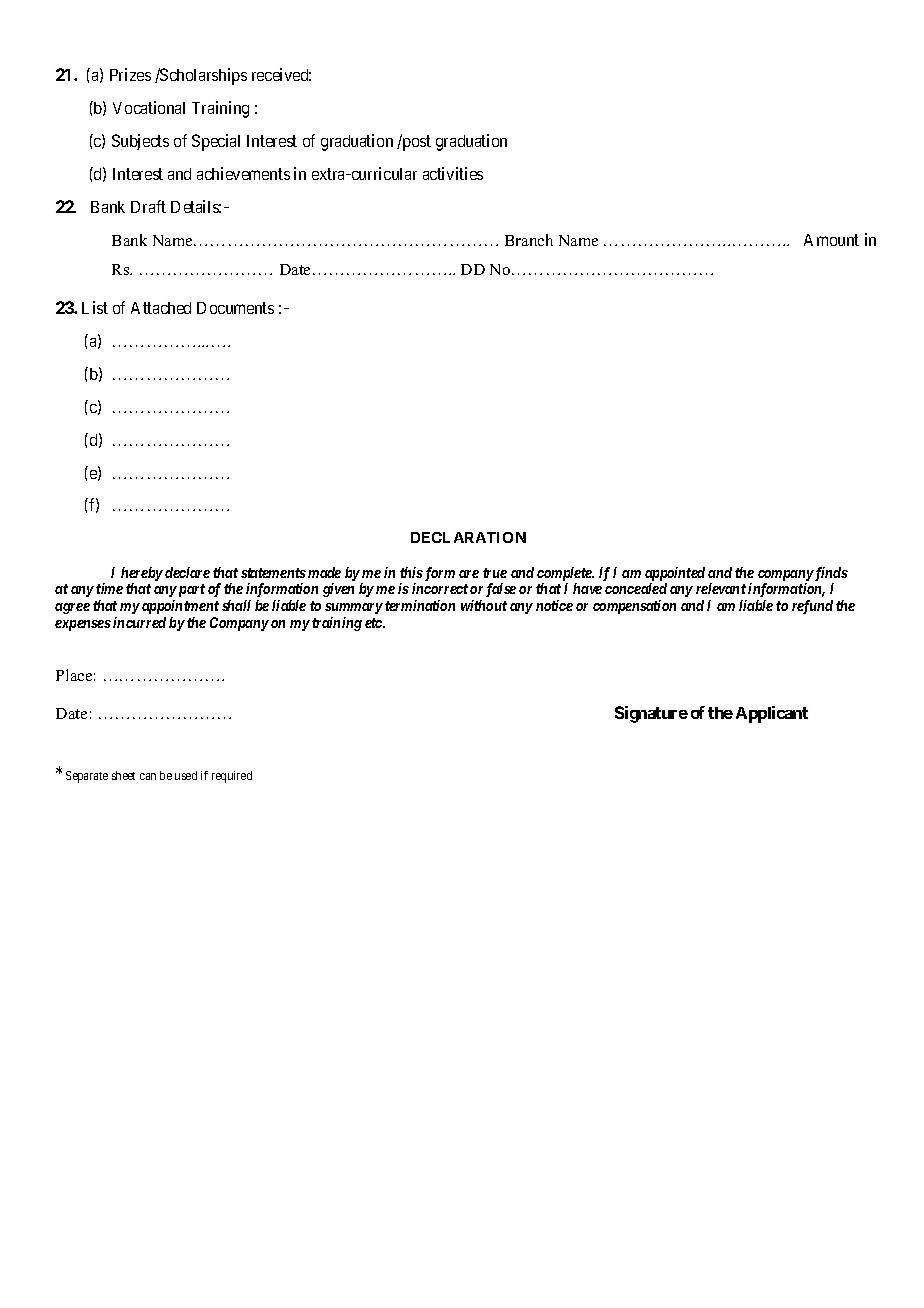 This screenshot has height=1308, width=924. I want to click on Applicant, so click(772, 714).
